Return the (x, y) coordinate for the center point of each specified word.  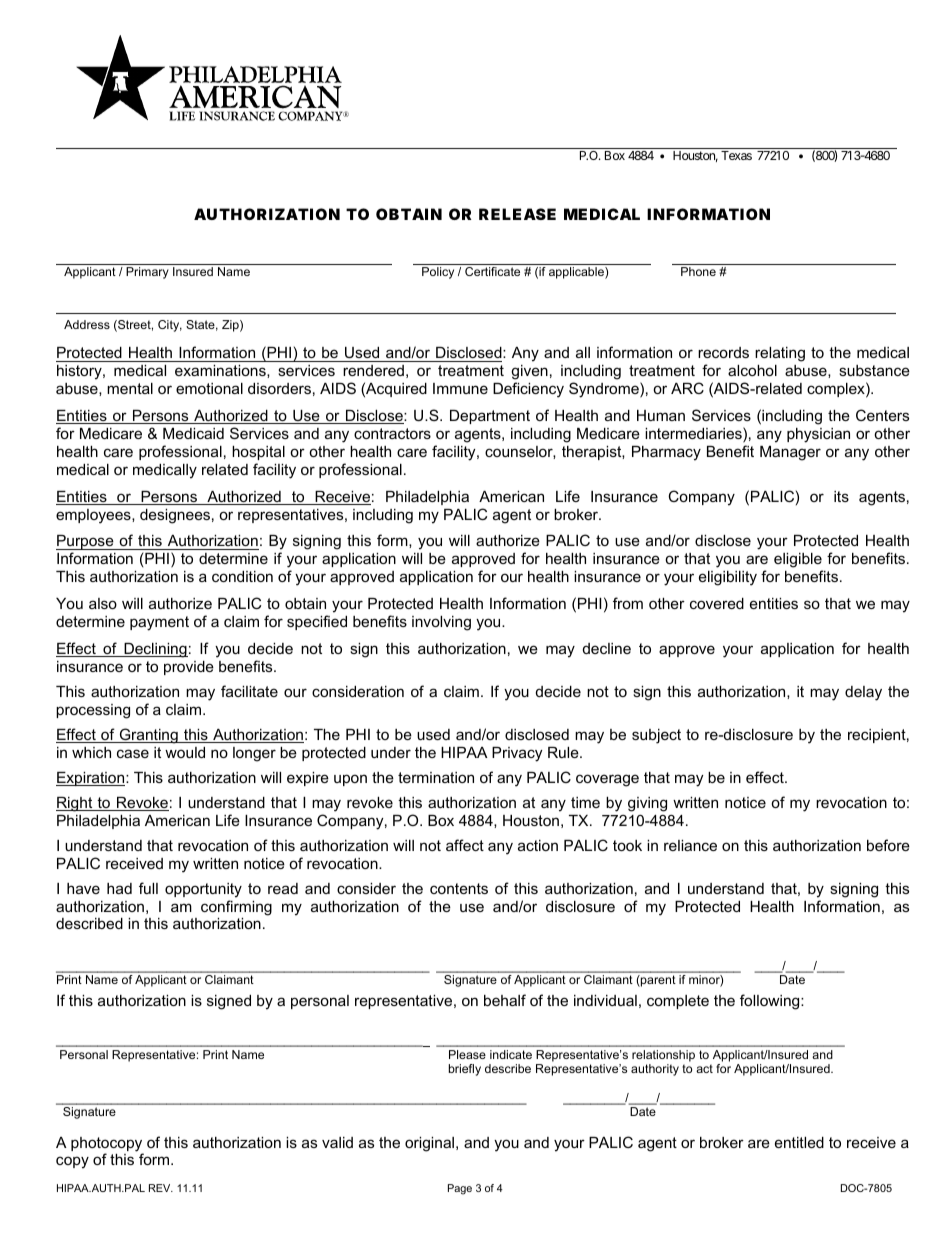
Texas (736, 155)
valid (337, 1142)
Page (460, 1189)
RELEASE (517, 214)
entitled (799, 1142)
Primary (147, 273)
